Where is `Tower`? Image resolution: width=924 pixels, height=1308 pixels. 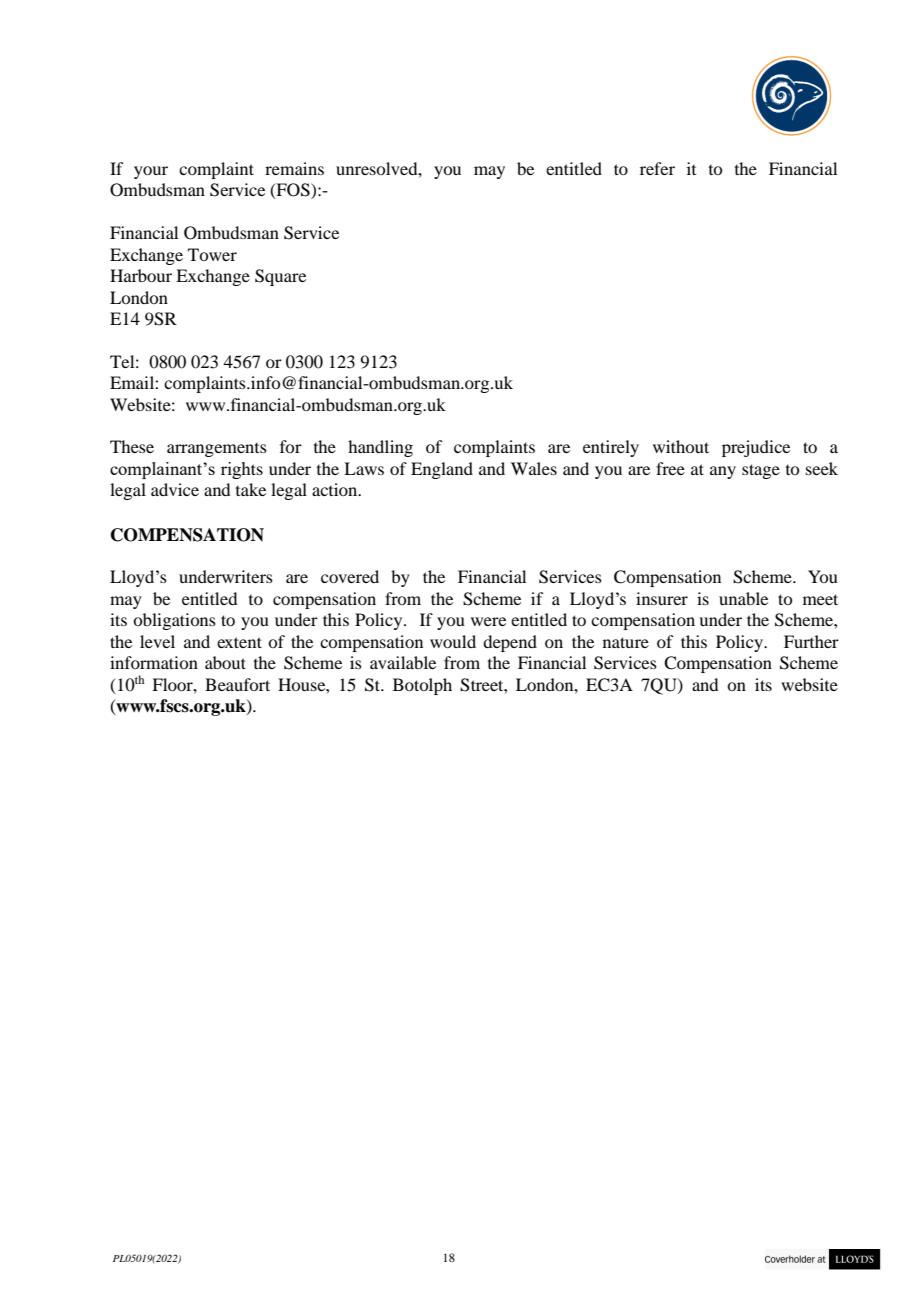
Tower is located at coordinates (212, 254).
